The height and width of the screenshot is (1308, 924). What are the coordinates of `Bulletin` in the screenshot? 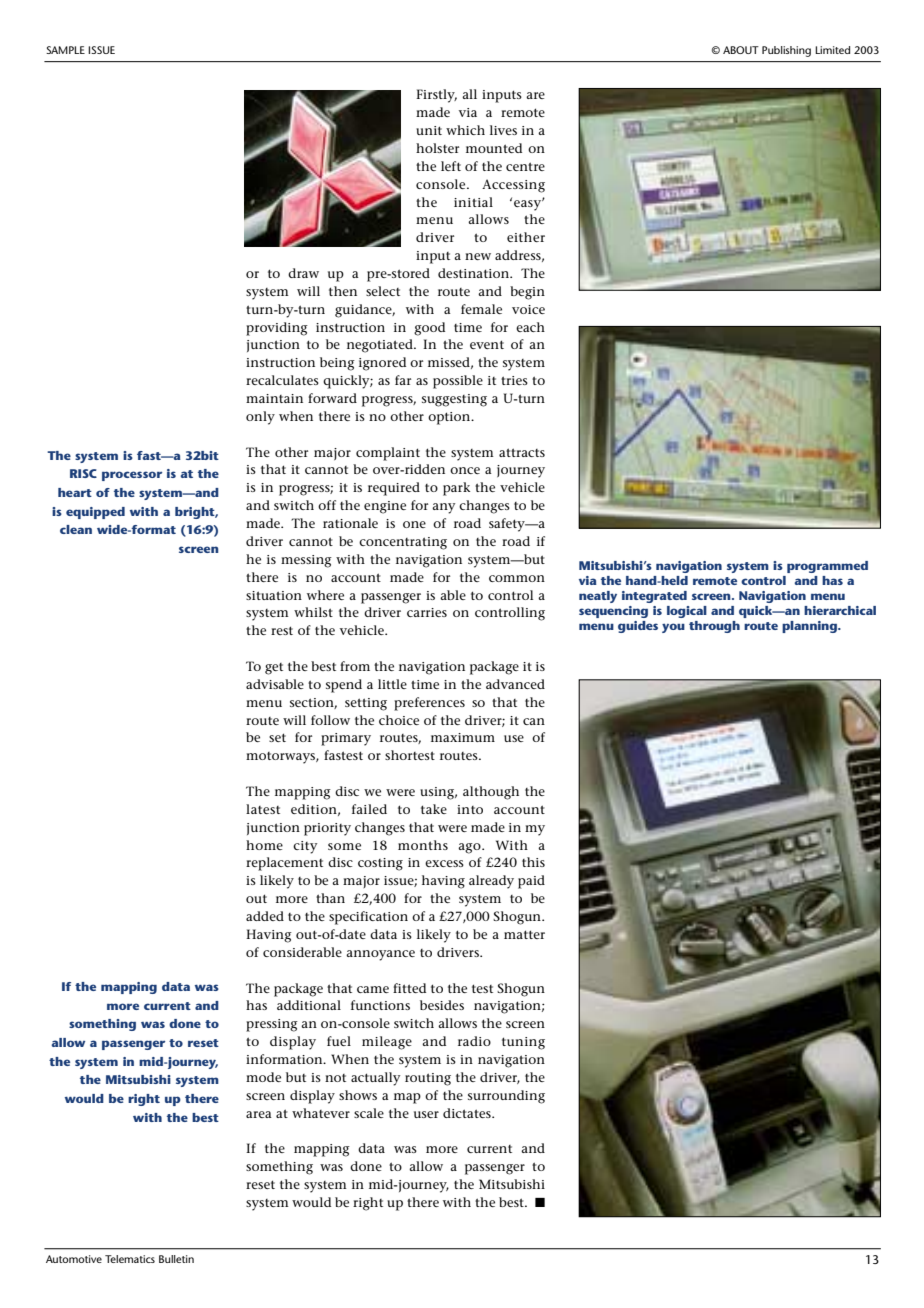 It's located at (176, 1259).
